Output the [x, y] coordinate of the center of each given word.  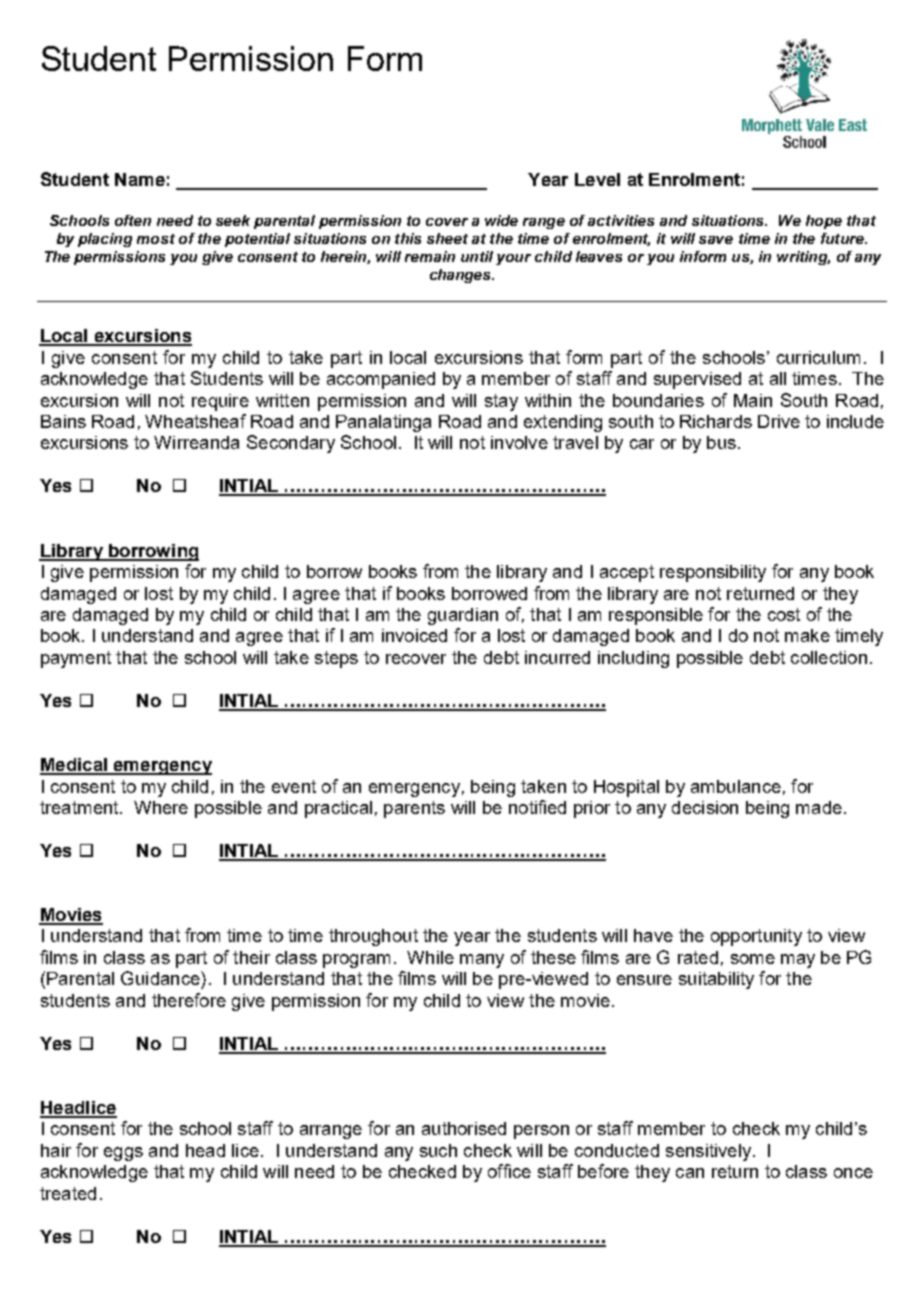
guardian [463, 616]
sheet [447, 238]
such [438, 1150]
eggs [123, 1154]
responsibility [713, 573]
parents [414, 809]
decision [705, 807]
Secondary [291, 444]
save [716, 240]
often [133, 220]
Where [161, 807]
